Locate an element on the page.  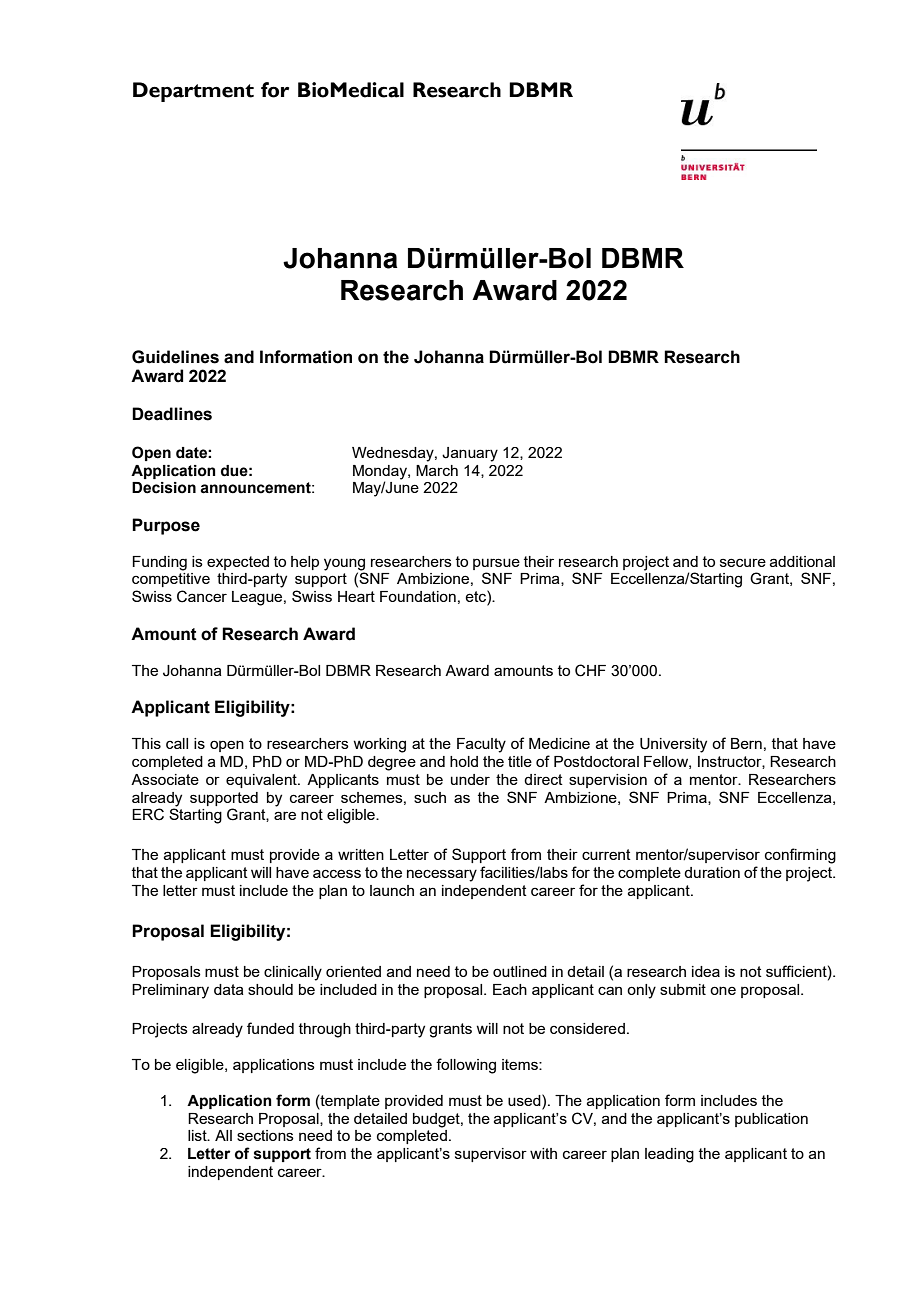
Decision is located at coordinates (164, 488).
